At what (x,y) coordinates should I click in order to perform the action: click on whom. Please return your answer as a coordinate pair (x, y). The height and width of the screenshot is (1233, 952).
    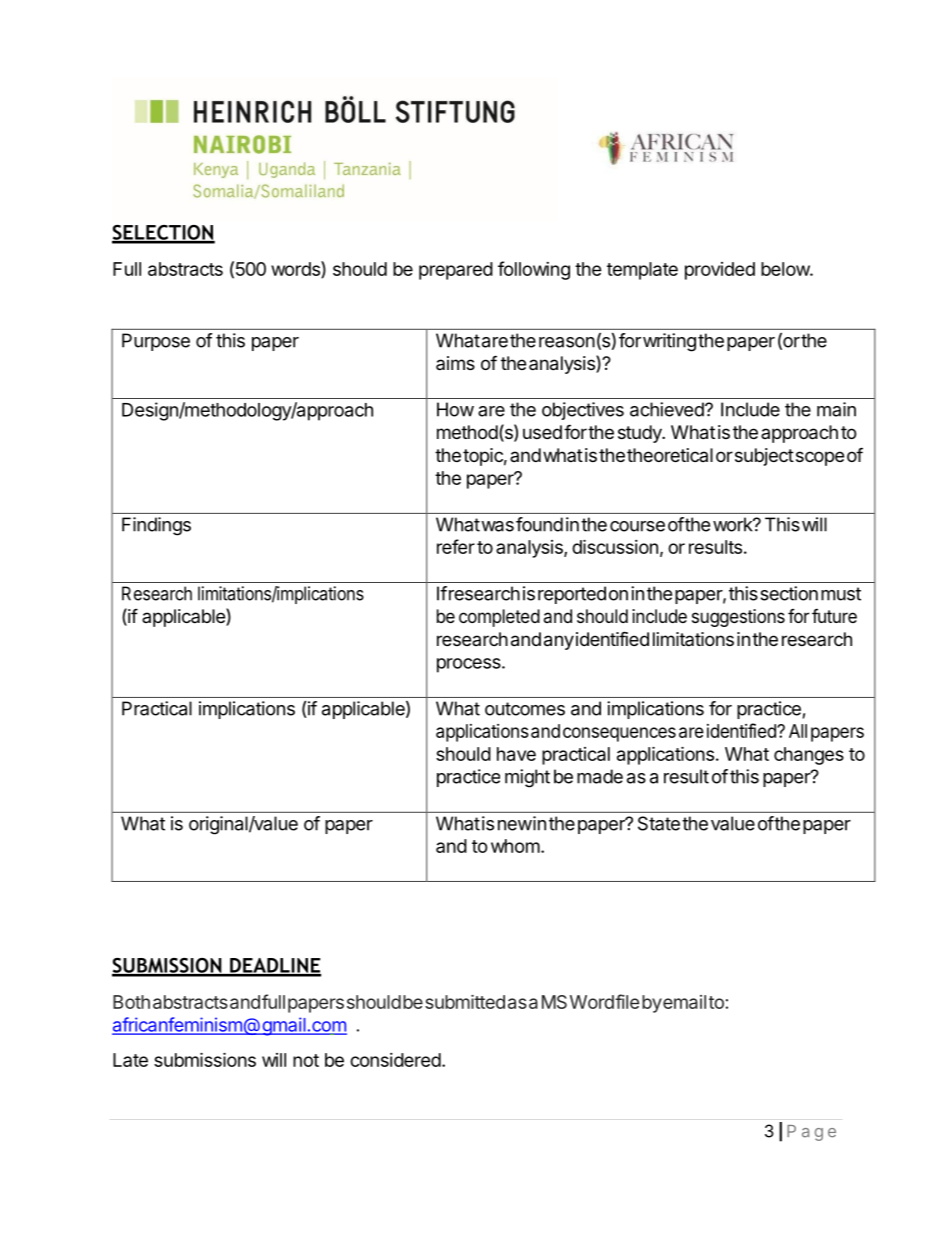
    Looking at the image, I should click on (515, 846).
